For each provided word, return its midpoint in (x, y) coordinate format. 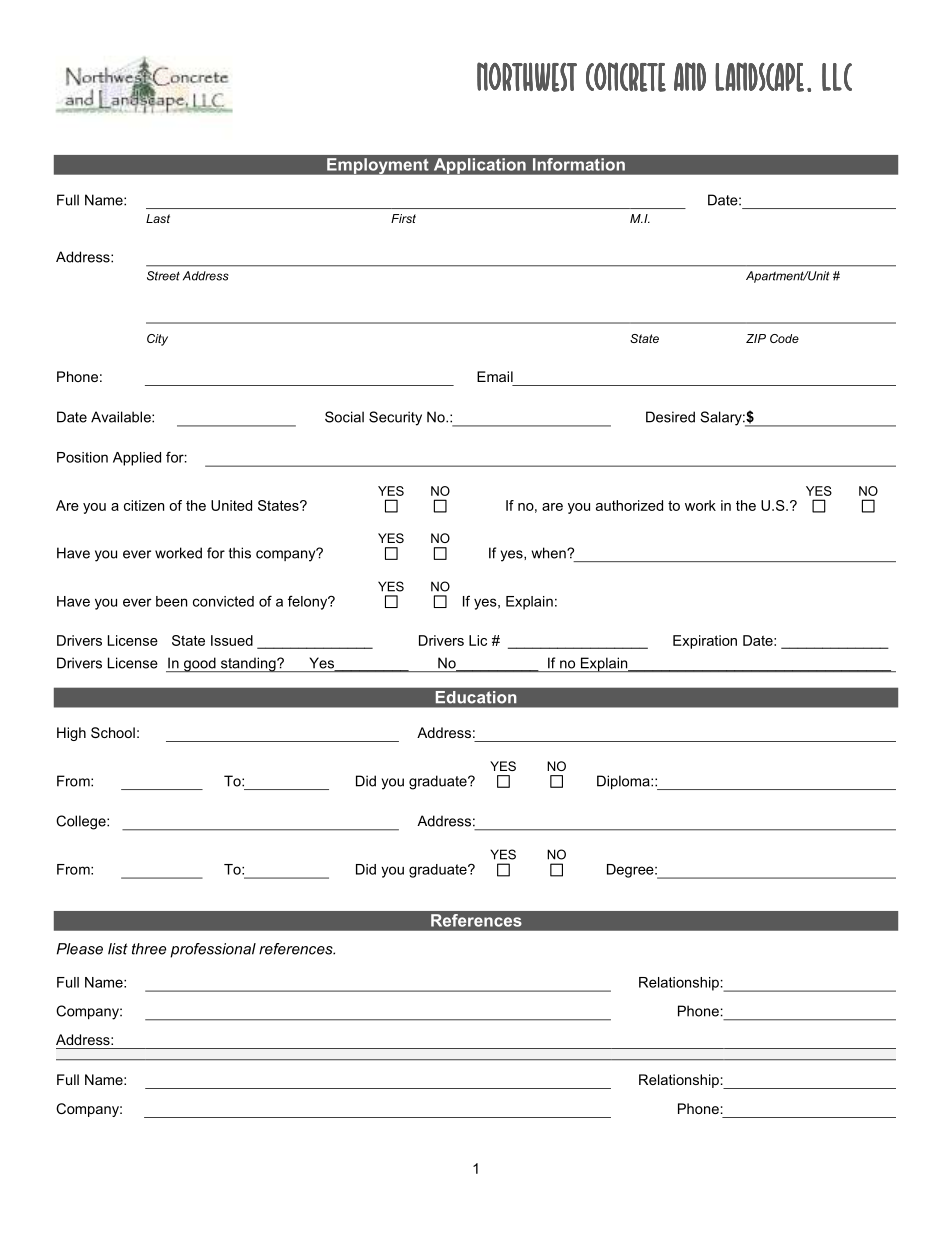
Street (163, 276)
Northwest (527, 77)
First (403, 218)
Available (122, 417)
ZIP (756, 338)
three (149, 949)
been (171, 601)
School (113, 732)
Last (158, 218)
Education (476, 697)
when (550, 553)
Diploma (624, 782)
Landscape (759, 77)
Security (395, 418)
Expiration (705, 642)
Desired (670, 417)
